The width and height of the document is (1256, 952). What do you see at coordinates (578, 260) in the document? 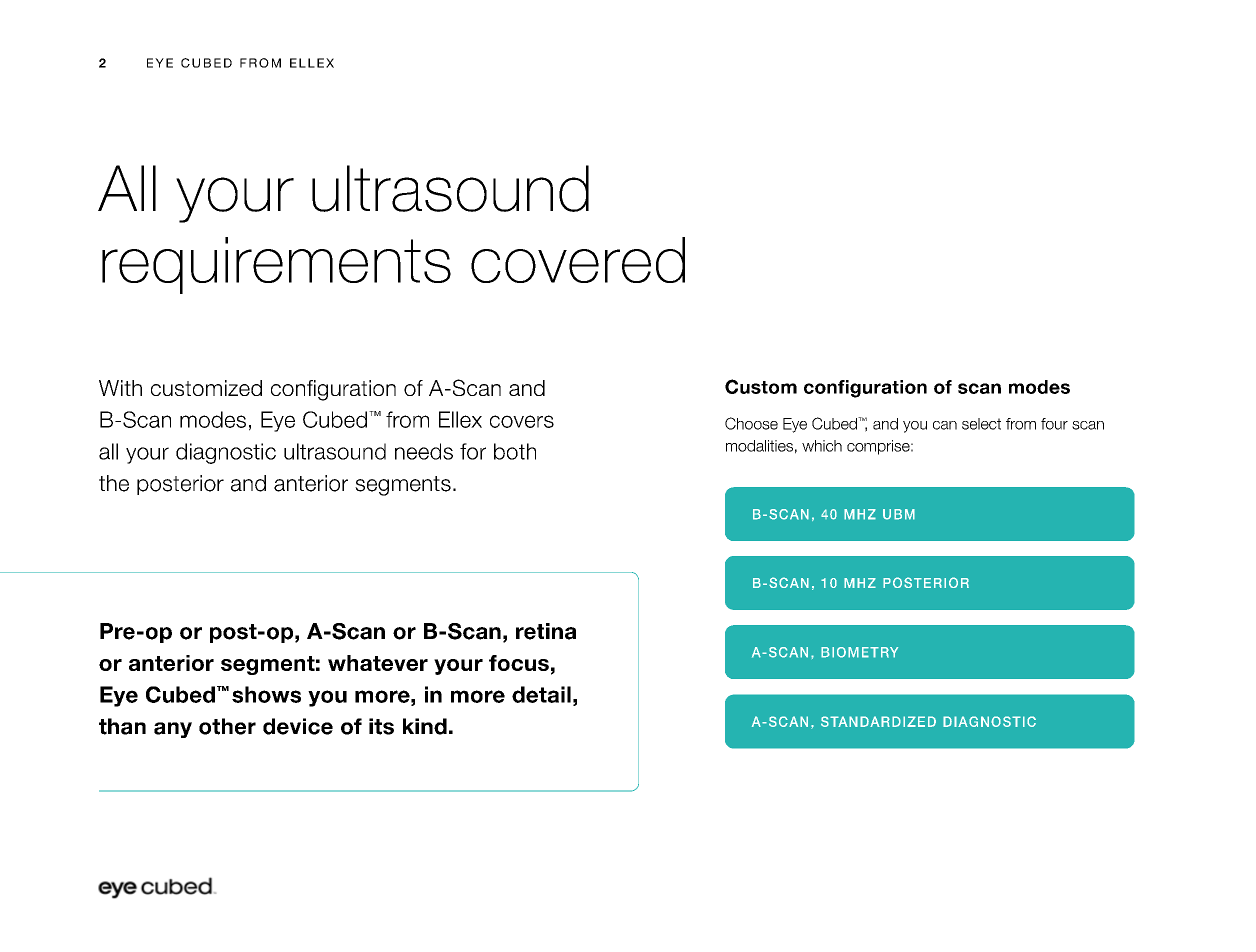
I see `covered` at bounding box center [578, 260].
